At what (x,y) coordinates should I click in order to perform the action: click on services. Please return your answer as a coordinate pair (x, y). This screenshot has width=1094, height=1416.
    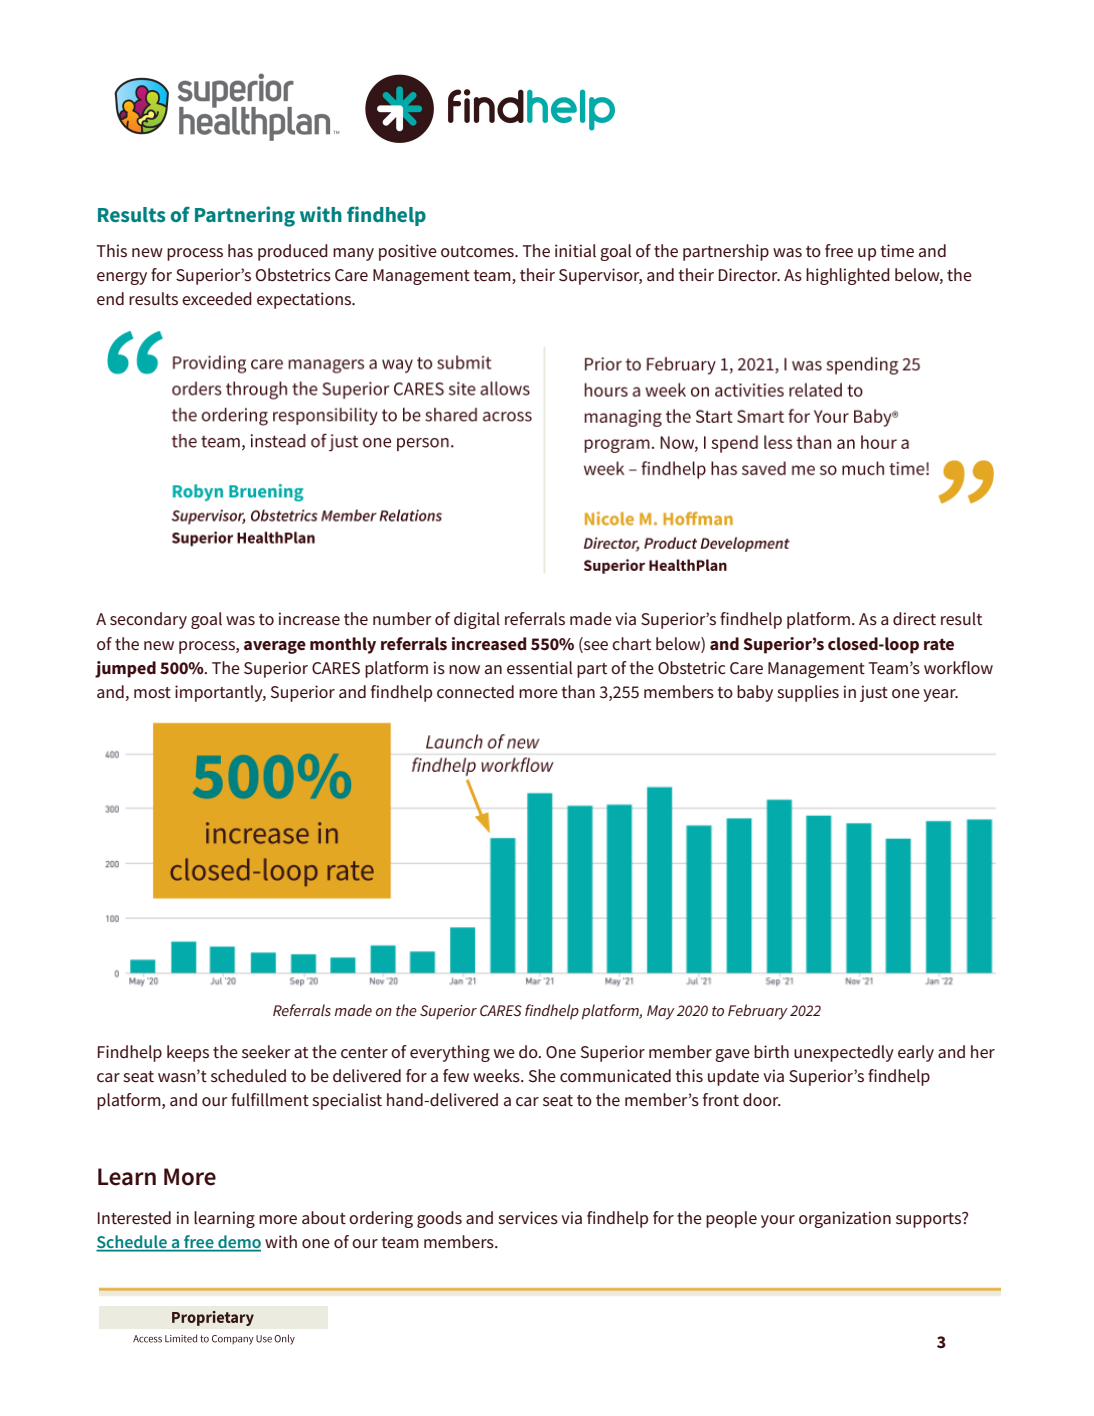
    Looking at the image, I should click on (528, 1218).
